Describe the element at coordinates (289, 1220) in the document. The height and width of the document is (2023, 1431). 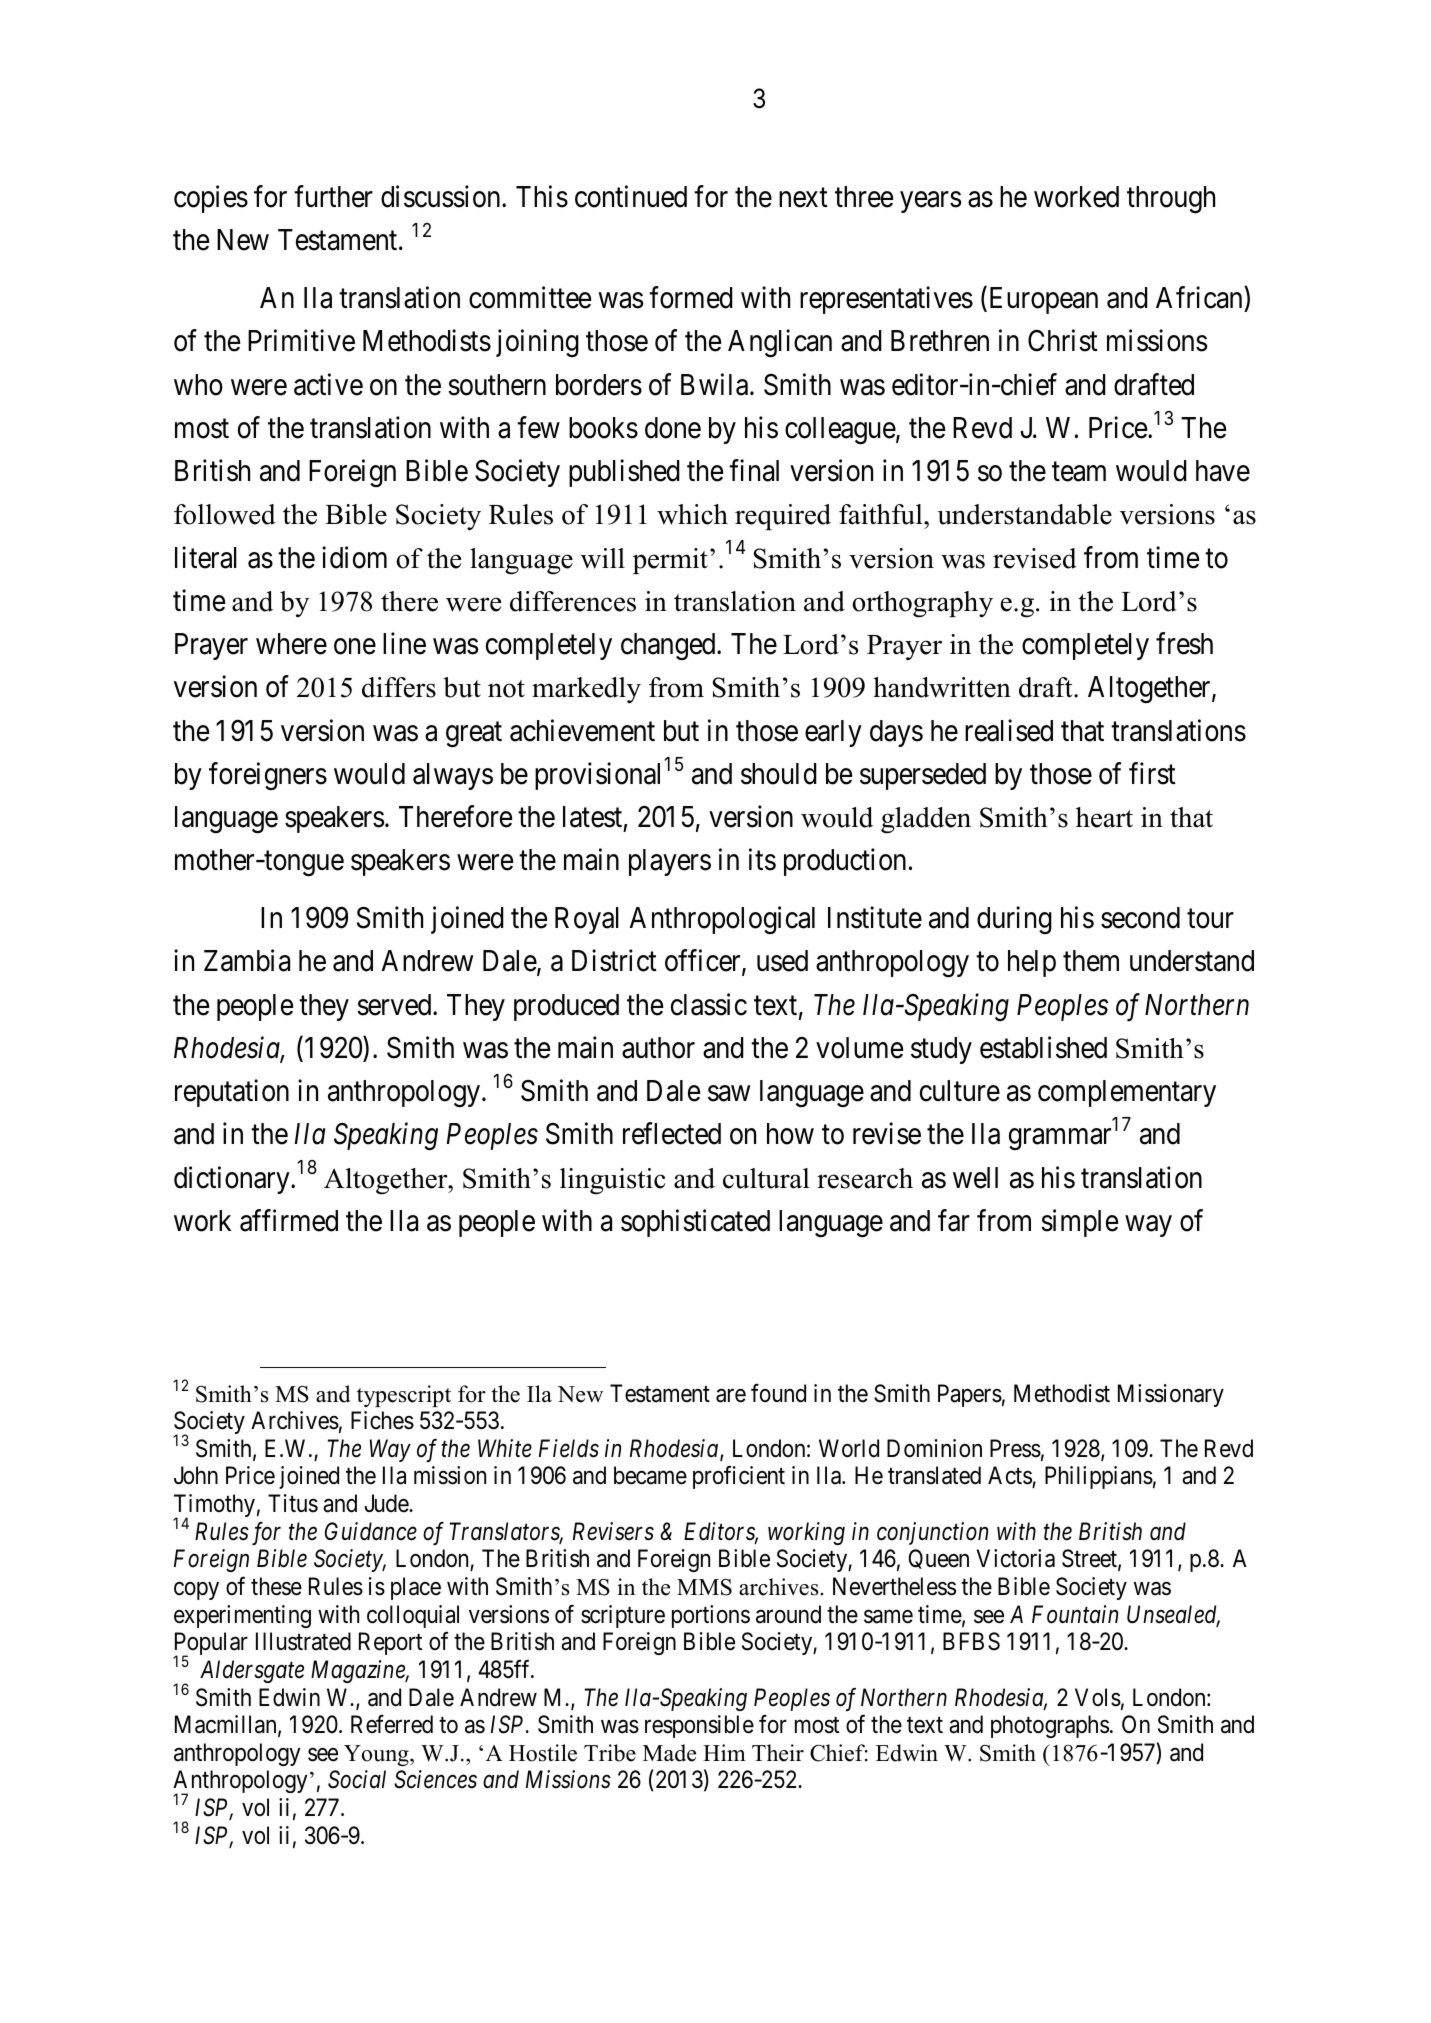
I see `affirmed` at that location.
